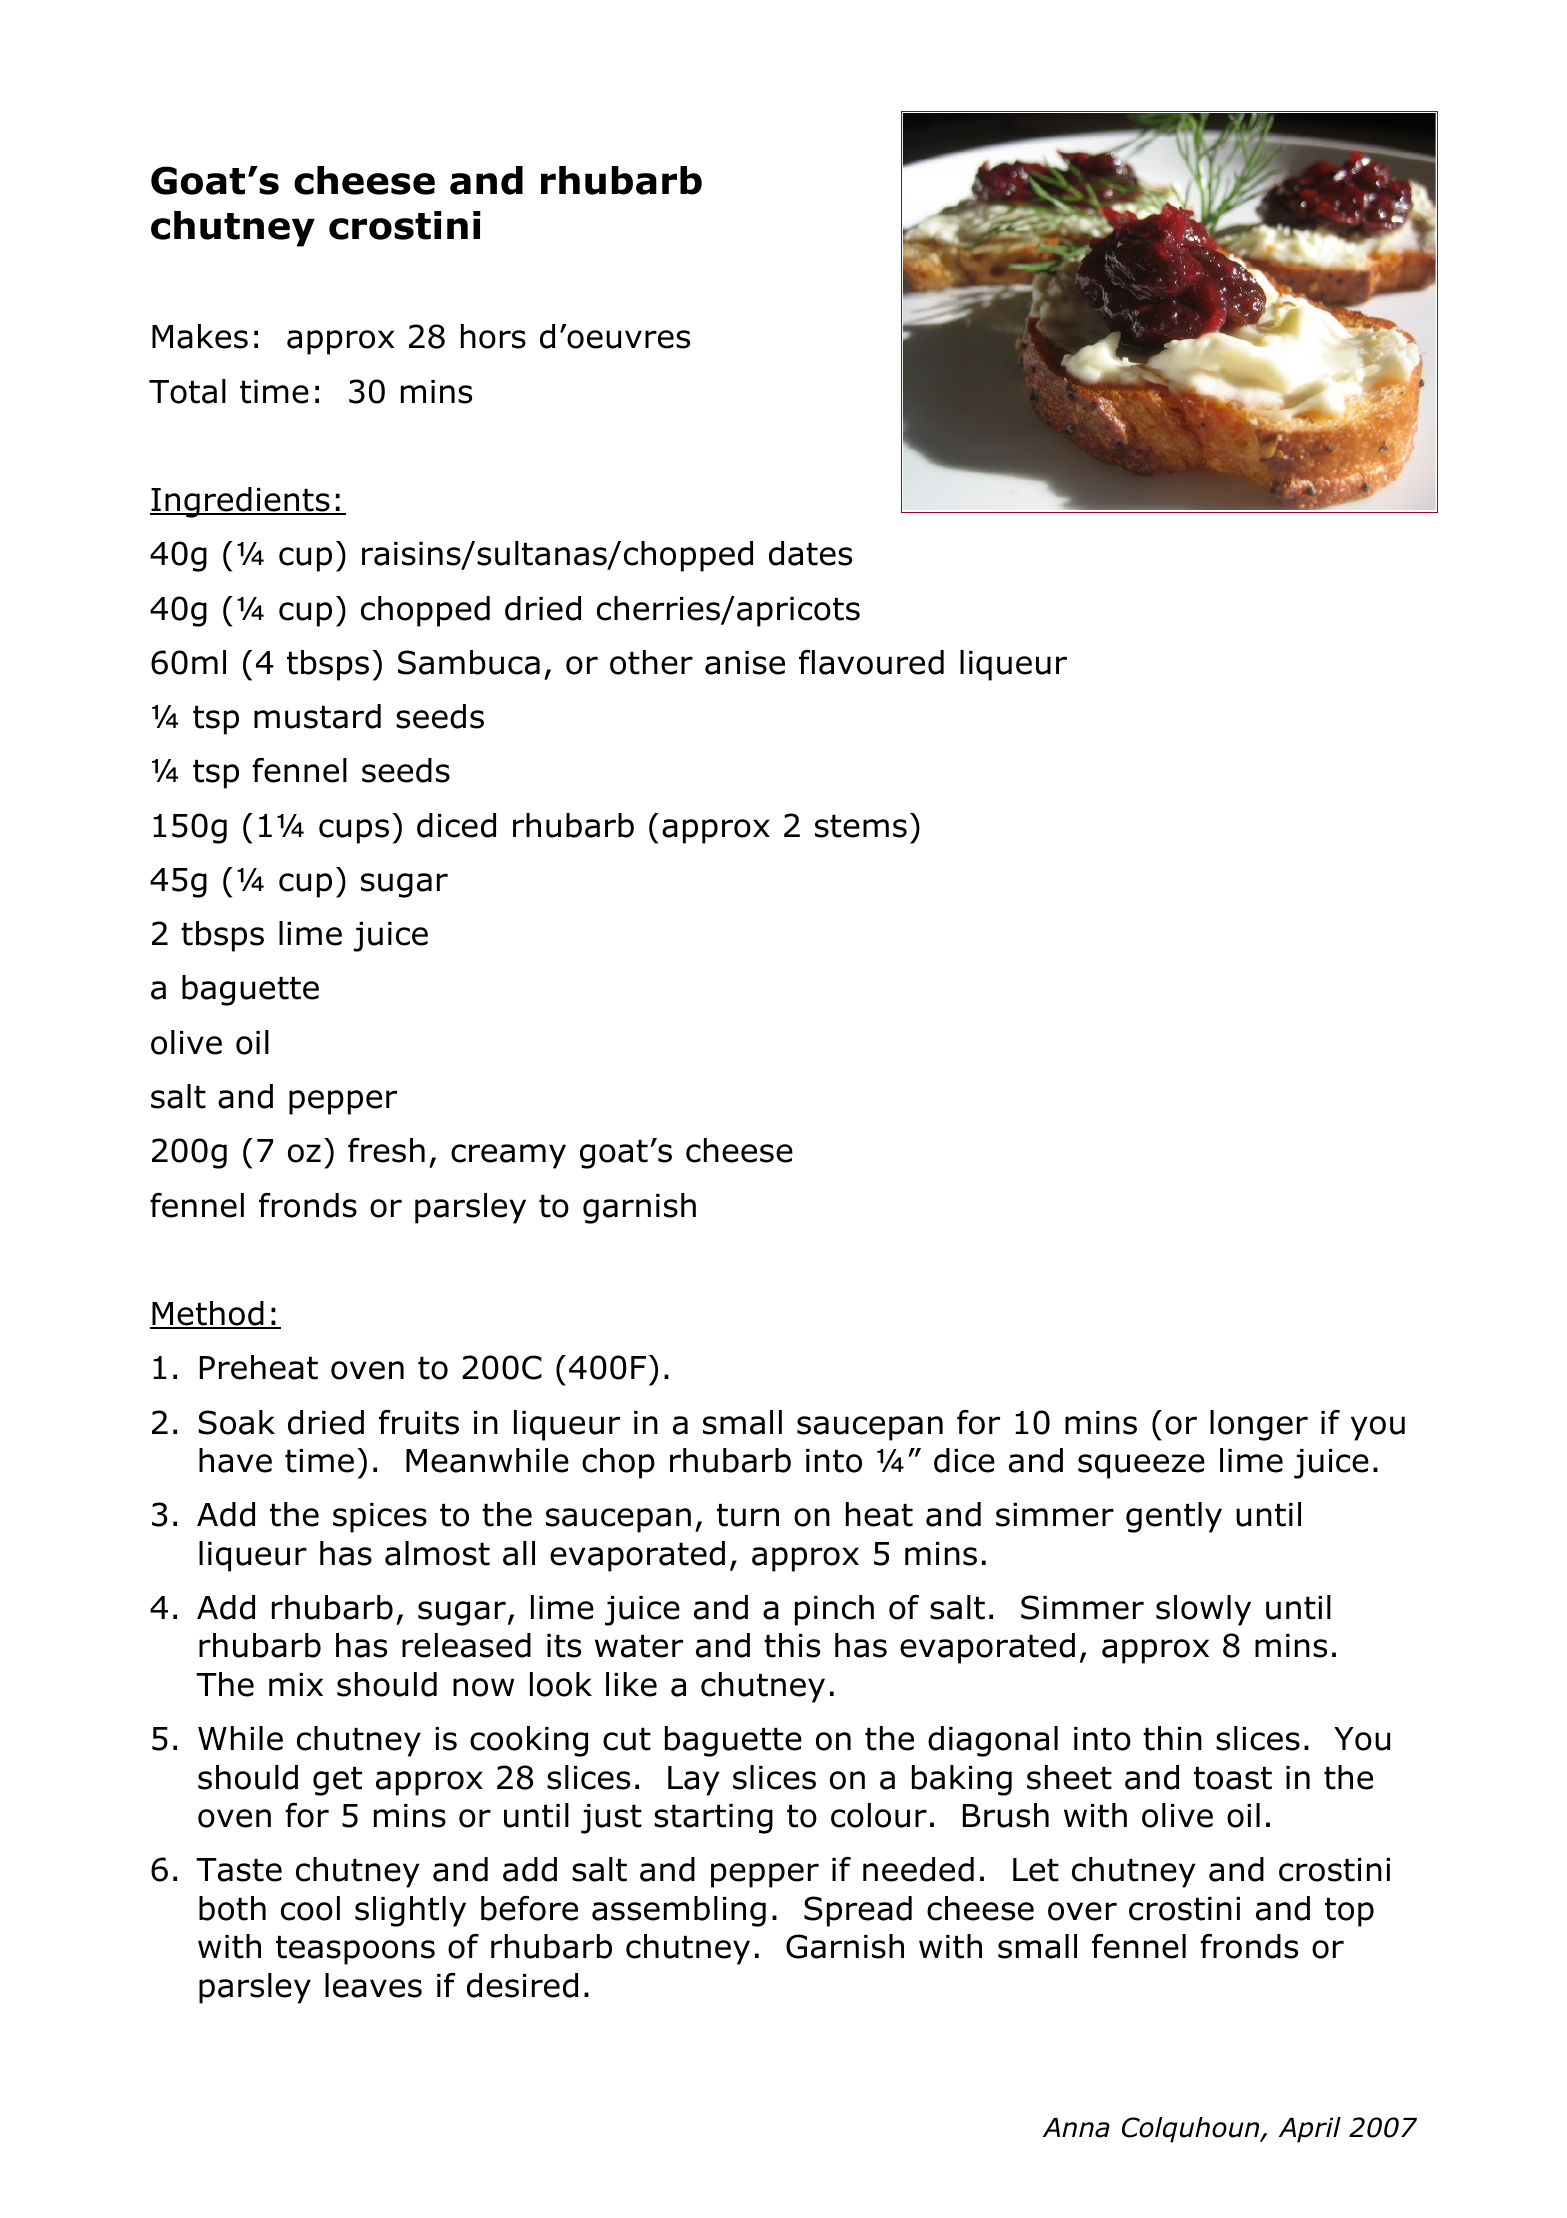 The image size is (1567, 2218). I want to click on Total, so click(187, 391).
